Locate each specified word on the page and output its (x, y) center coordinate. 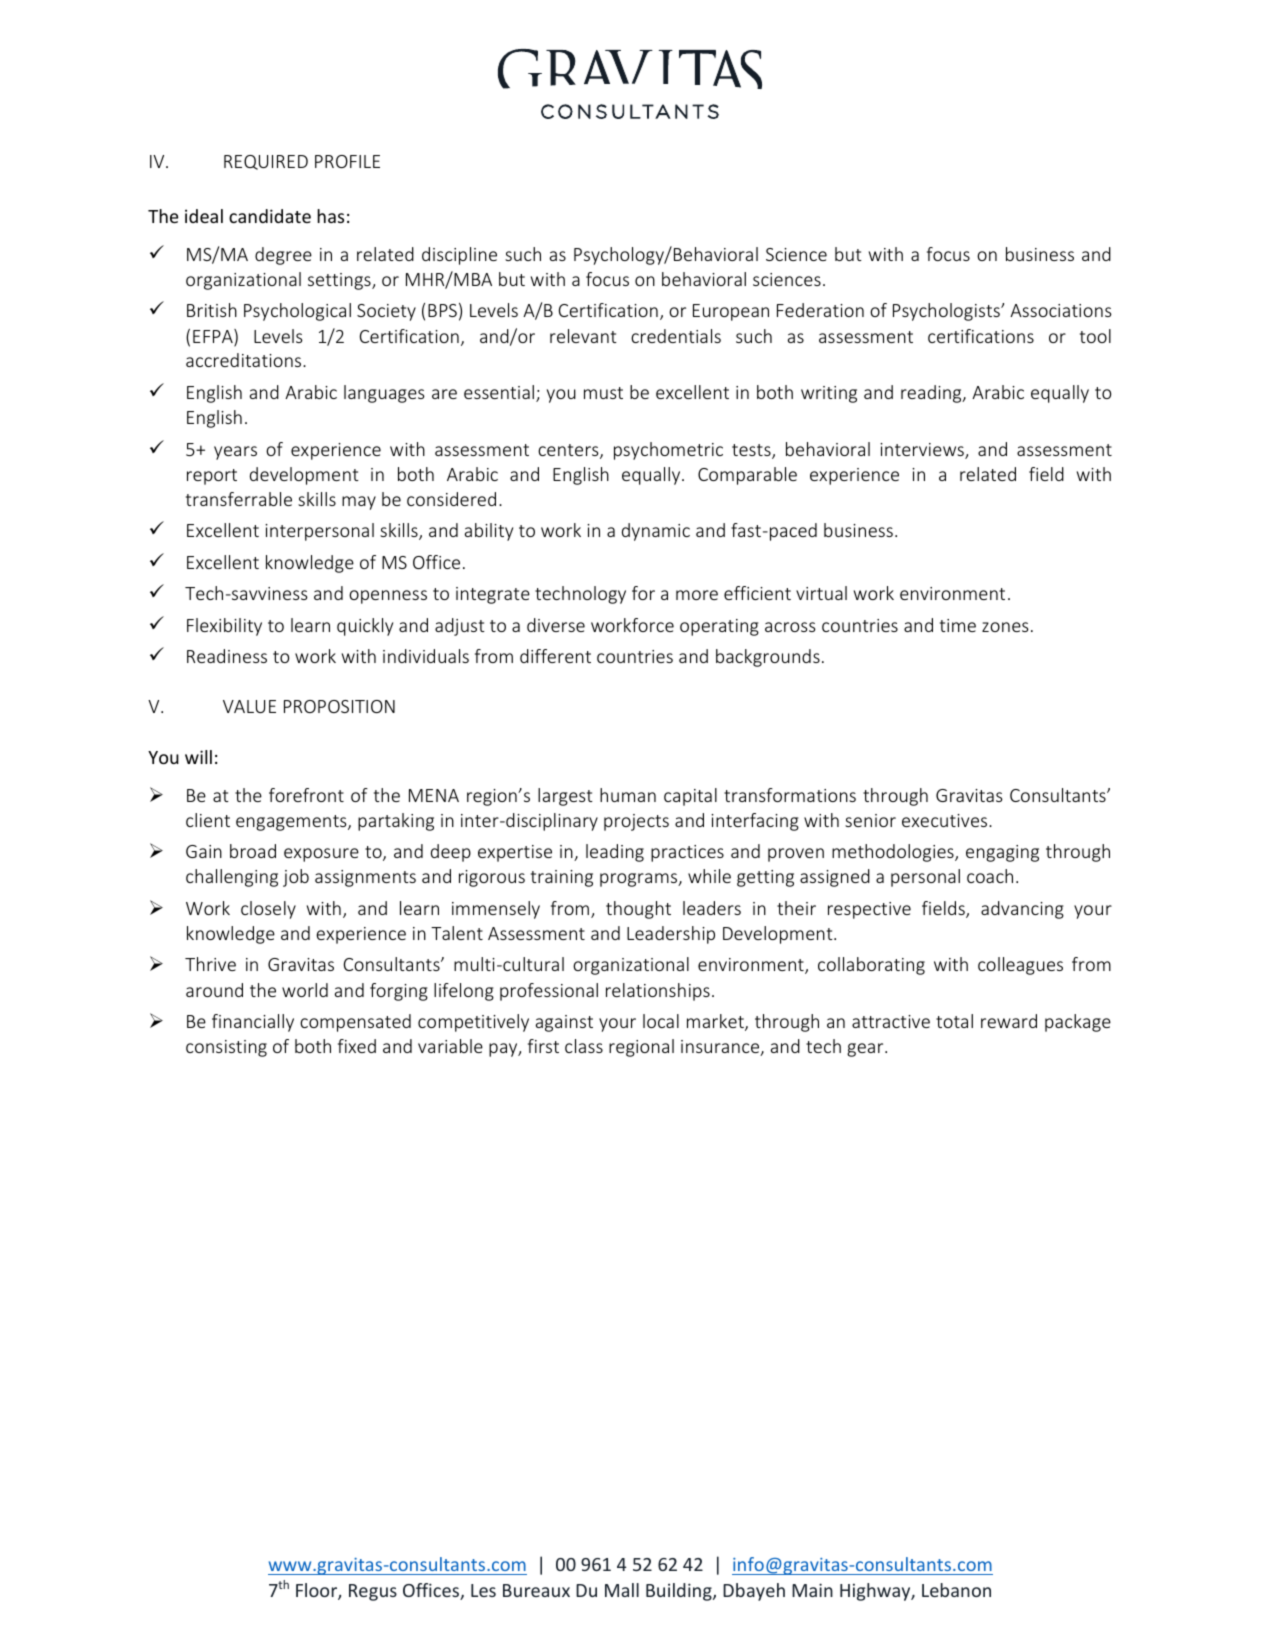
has (330, 216)
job (296, 878)
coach (990, 876)
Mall (622, 1590)
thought (638, 910)
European (731, 312)
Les (483, 1590)
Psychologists (947, 312)
